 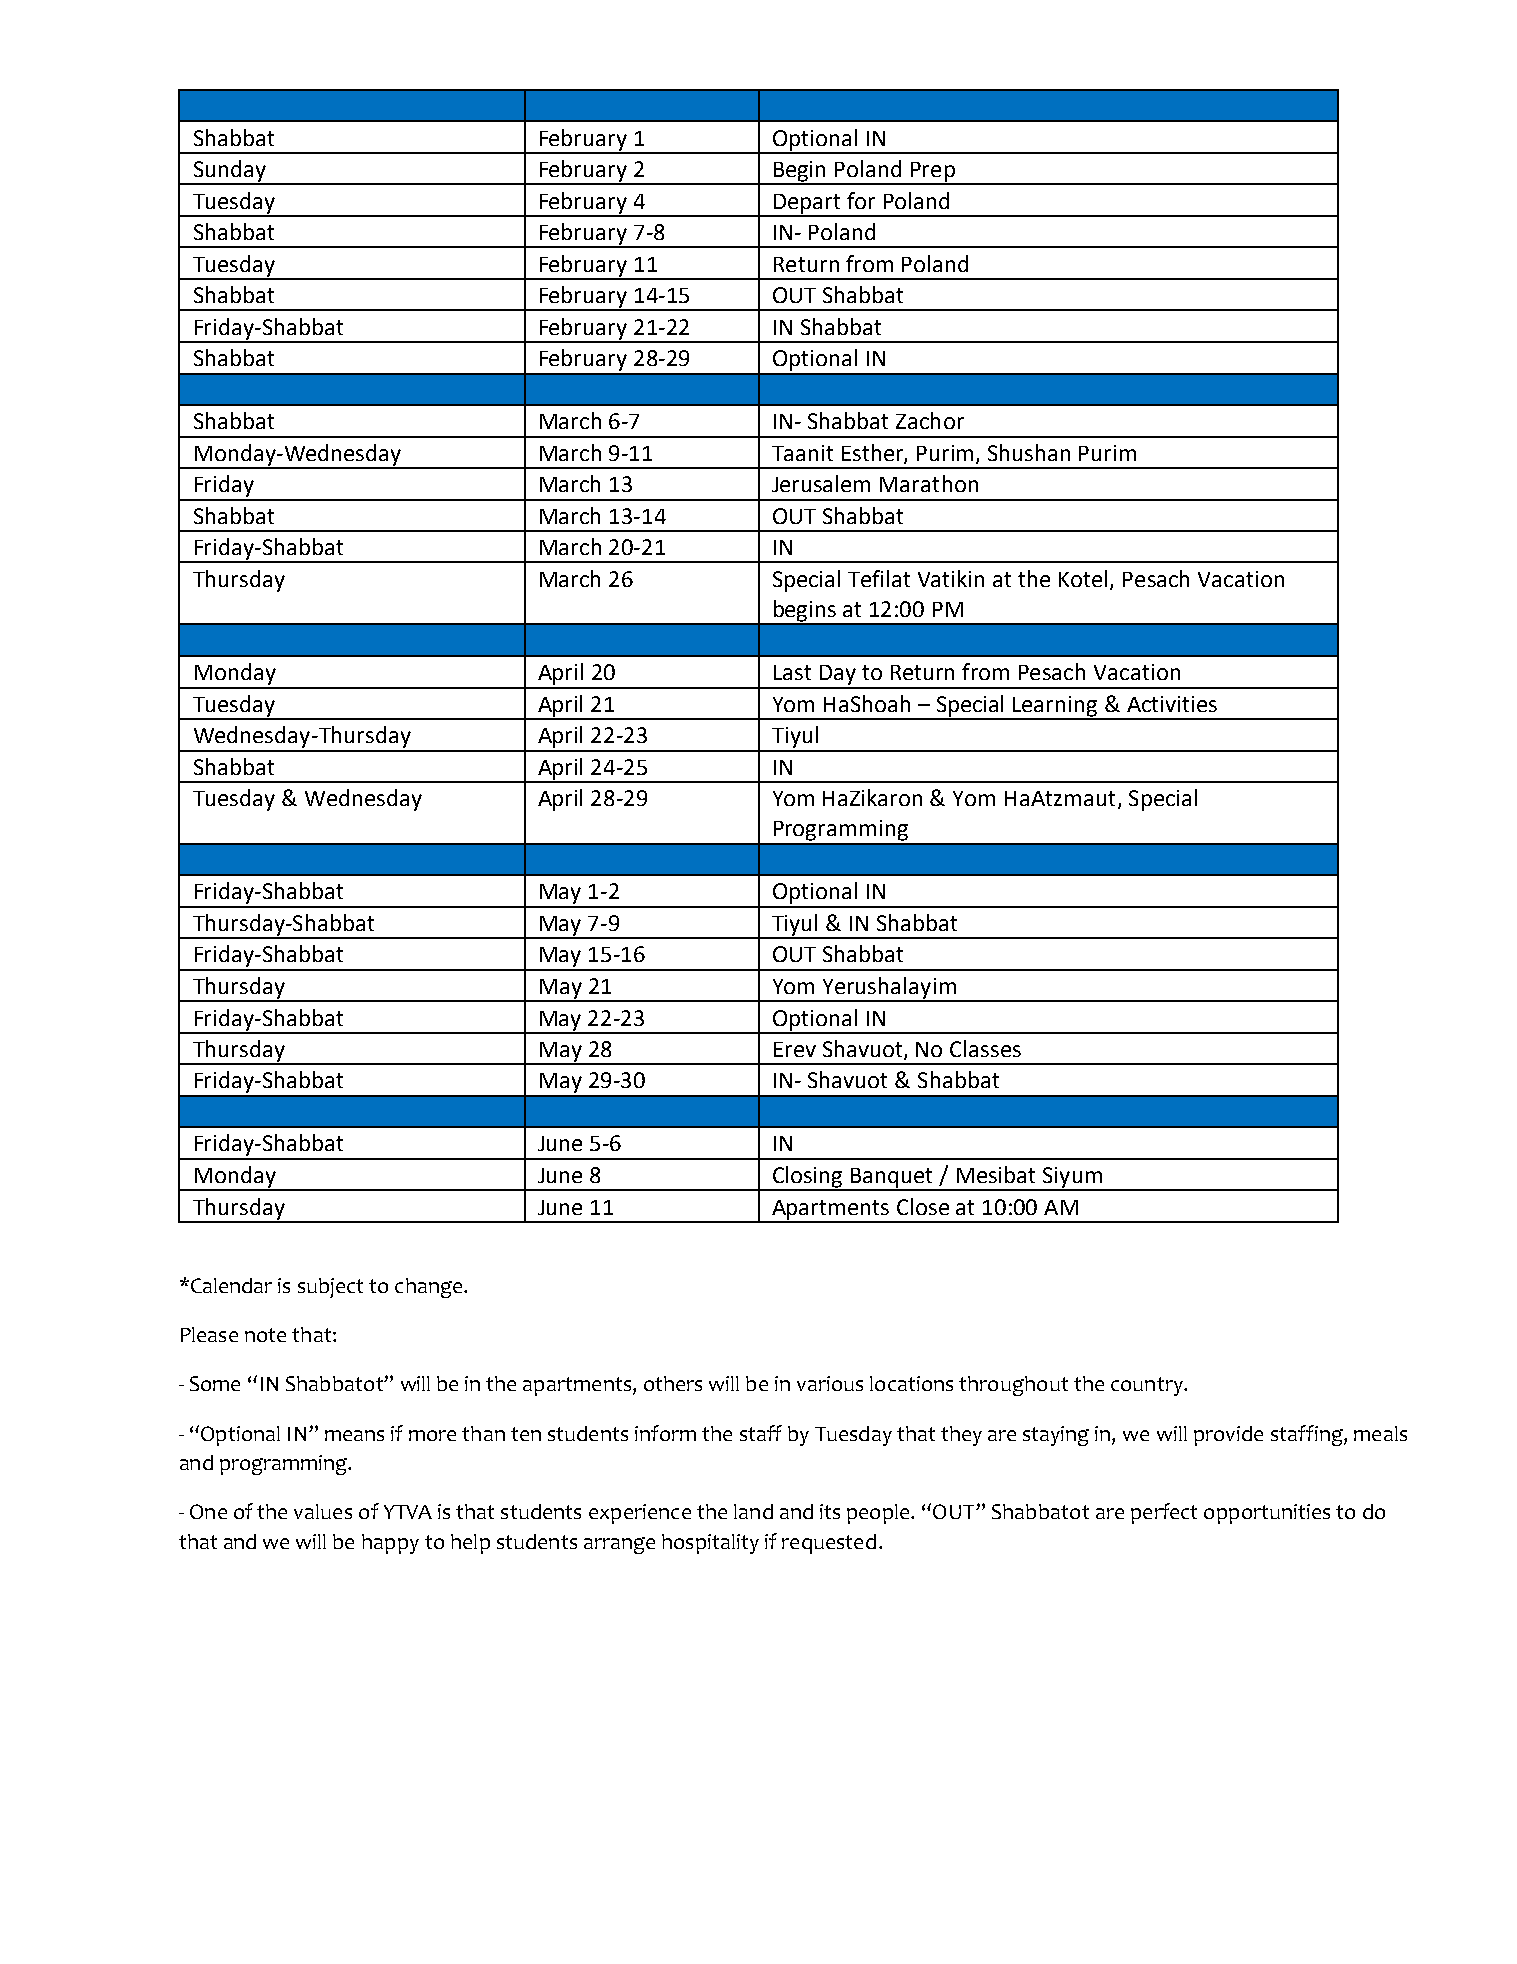 I want to click on Prep, so click(x=932, y=173).
